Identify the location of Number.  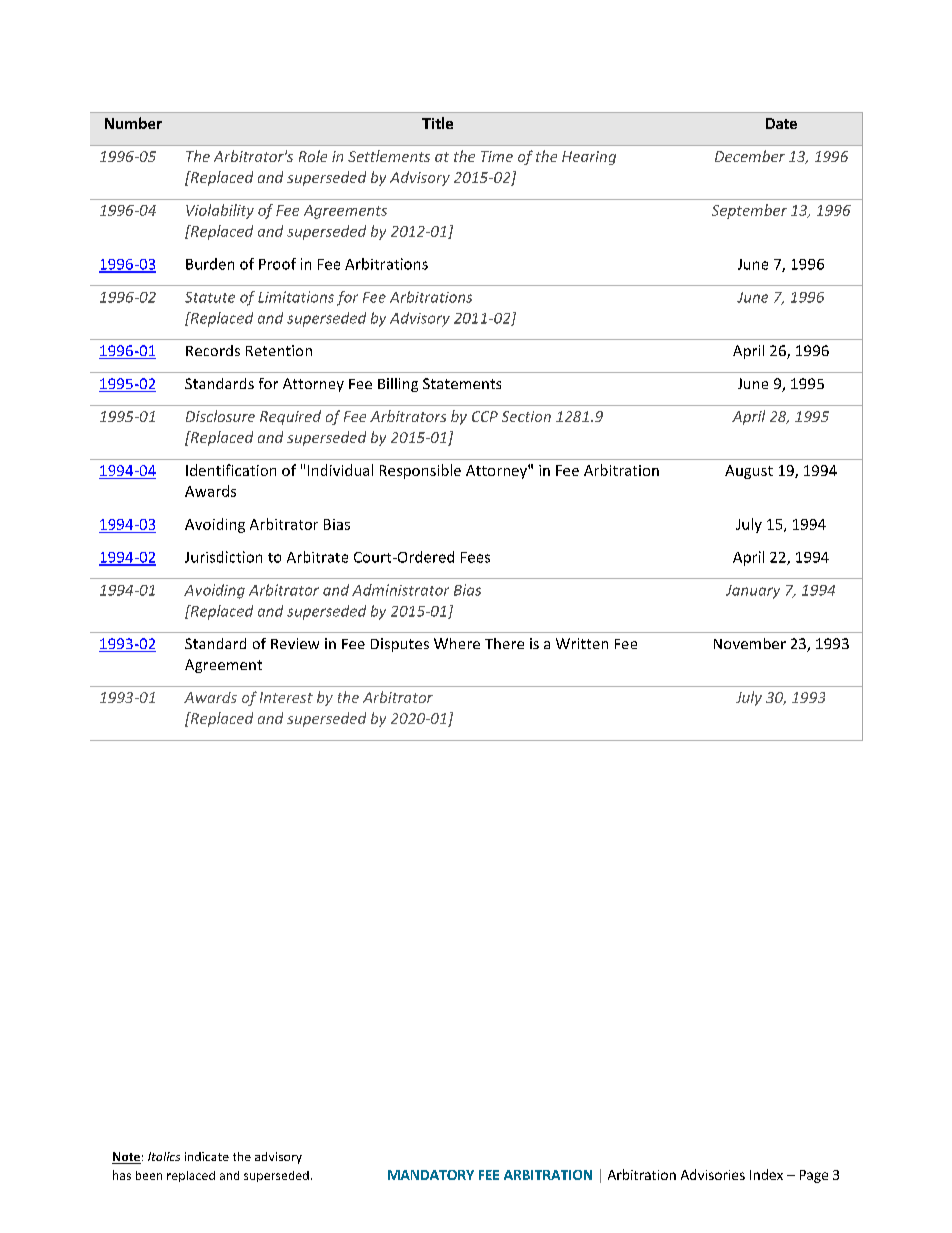
(133, 123).
